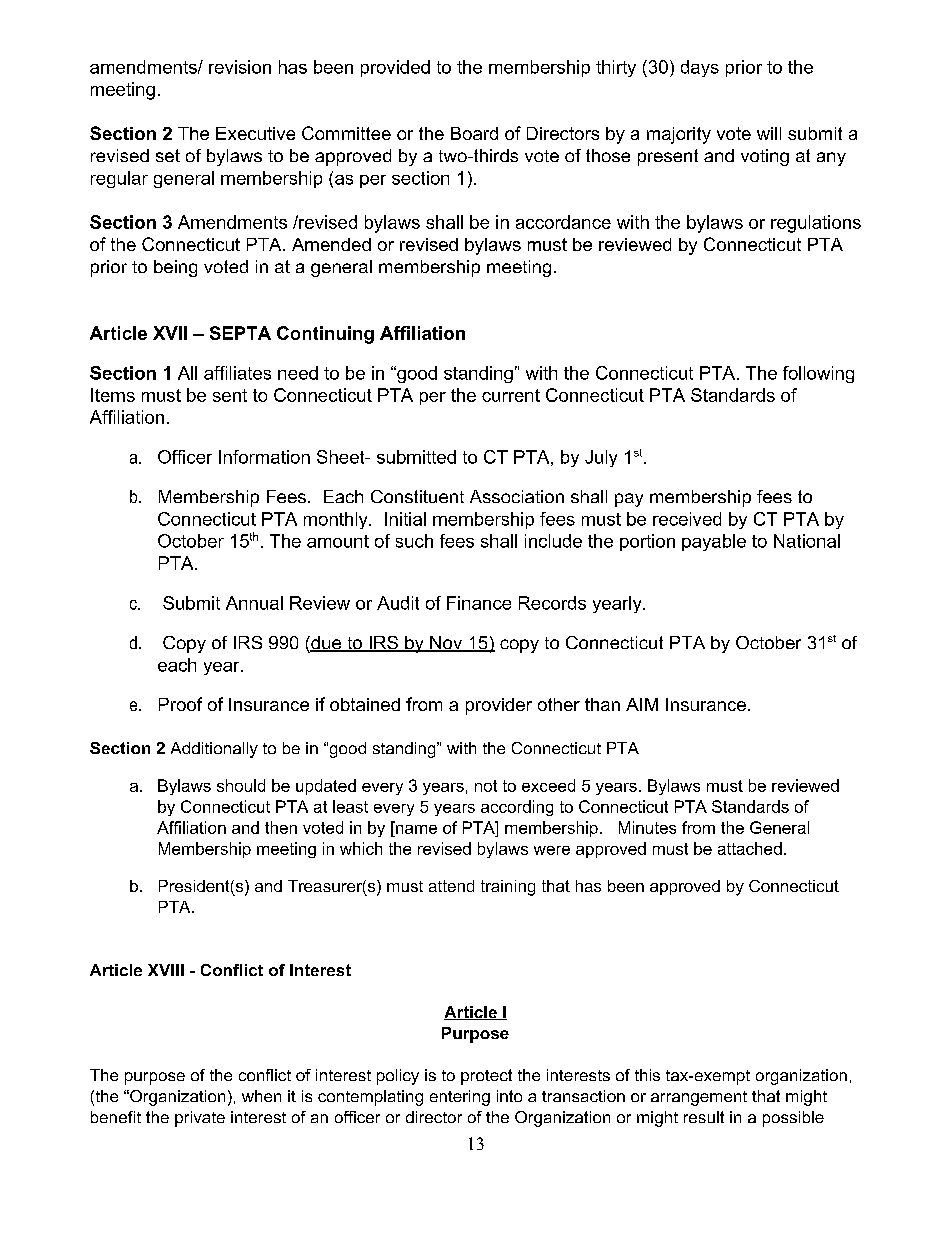 This document has width=952, height=1233. Describe the element at coordinates (479, 603) in the document. I see `Finance` at that location.
